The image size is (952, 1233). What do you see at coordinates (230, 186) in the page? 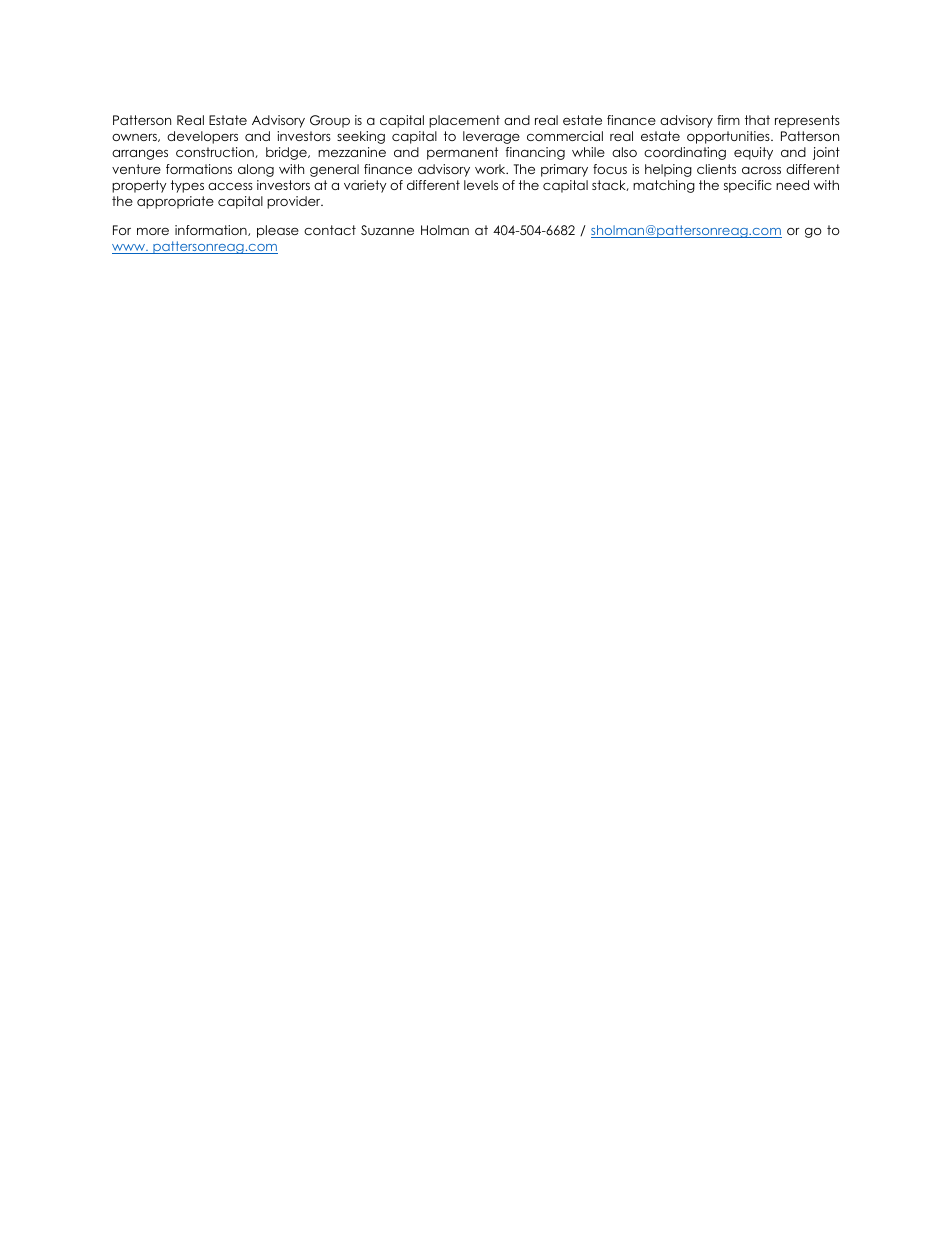
I see `access` at bounding box center [230, 186].
